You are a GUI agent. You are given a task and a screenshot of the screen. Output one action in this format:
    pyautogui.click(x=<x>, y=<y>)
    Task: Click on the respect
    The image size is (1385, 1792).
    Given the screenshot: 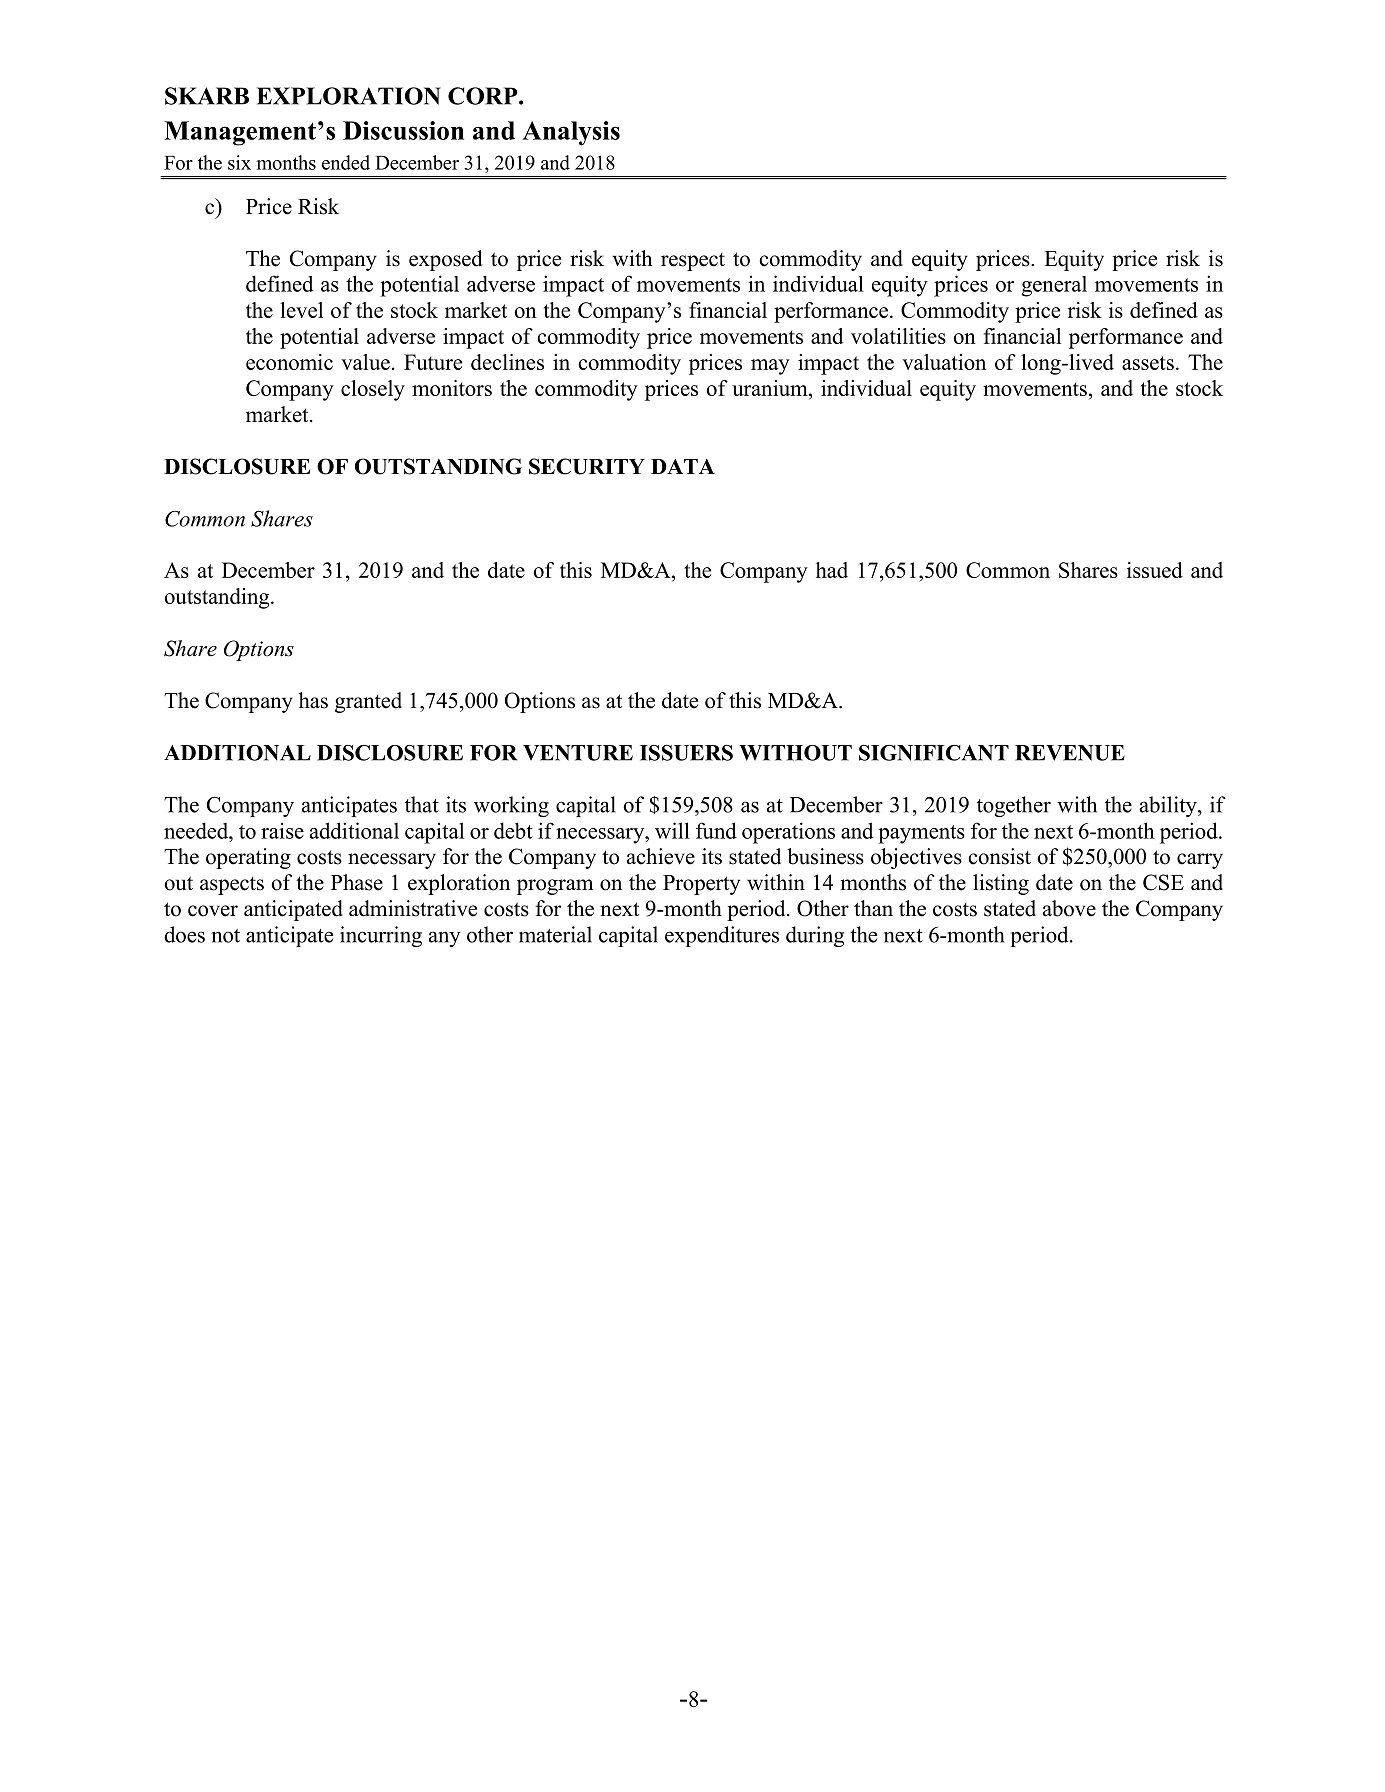 What is the action you would take?
    pyautogui.click(x=693, y=262)
